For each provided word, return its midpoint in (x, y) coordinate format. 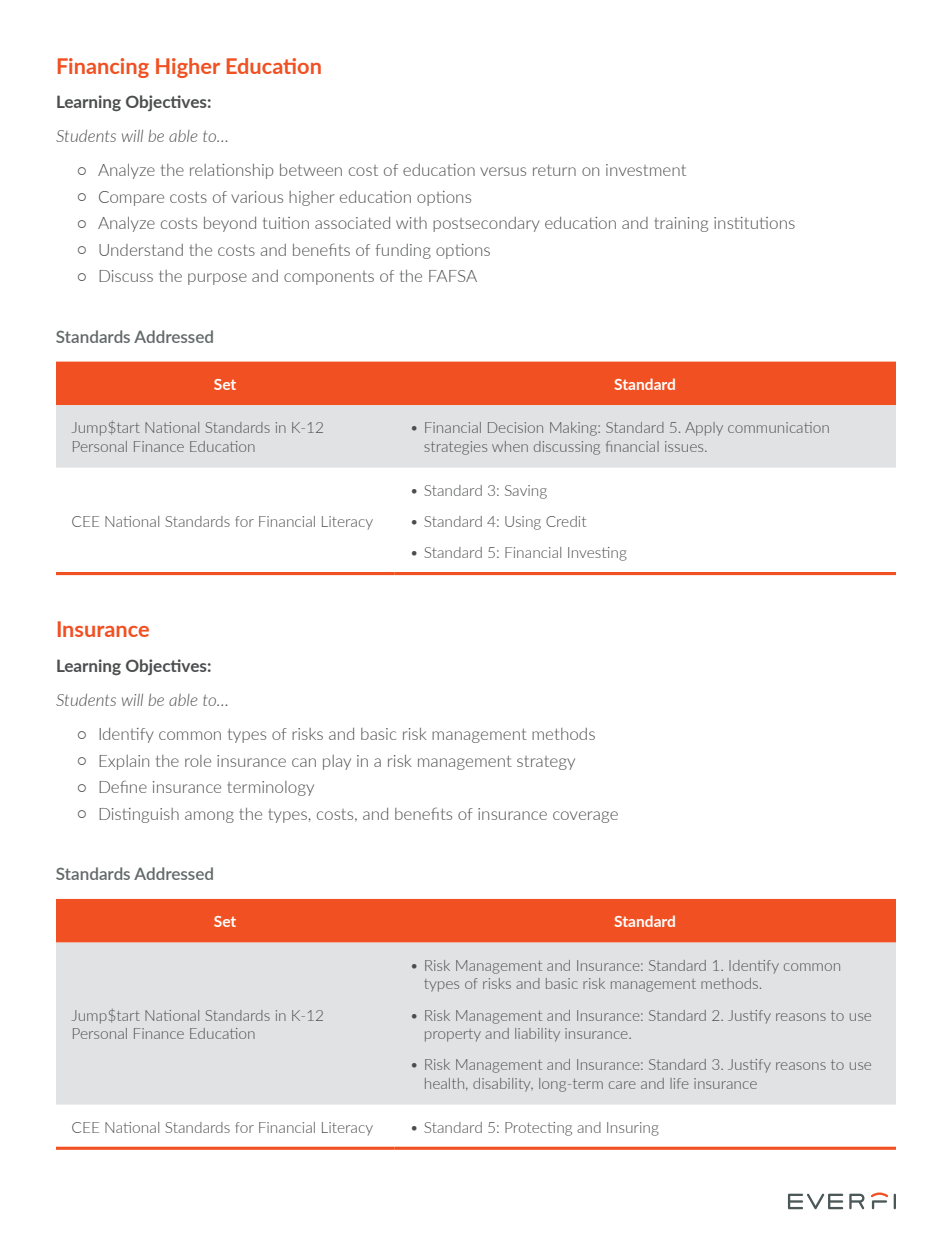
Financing (103, 68)
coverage (585, 817)
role (198, 761)
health (446, 1083)
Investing (597, 554)
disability (503, 1085)
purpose (217, 279)
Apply (704, 429)
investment (646, 170)
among (209, 817)
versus (503, 171)
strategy (546, 763)
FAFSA (453, 276)
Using (523, 523)
